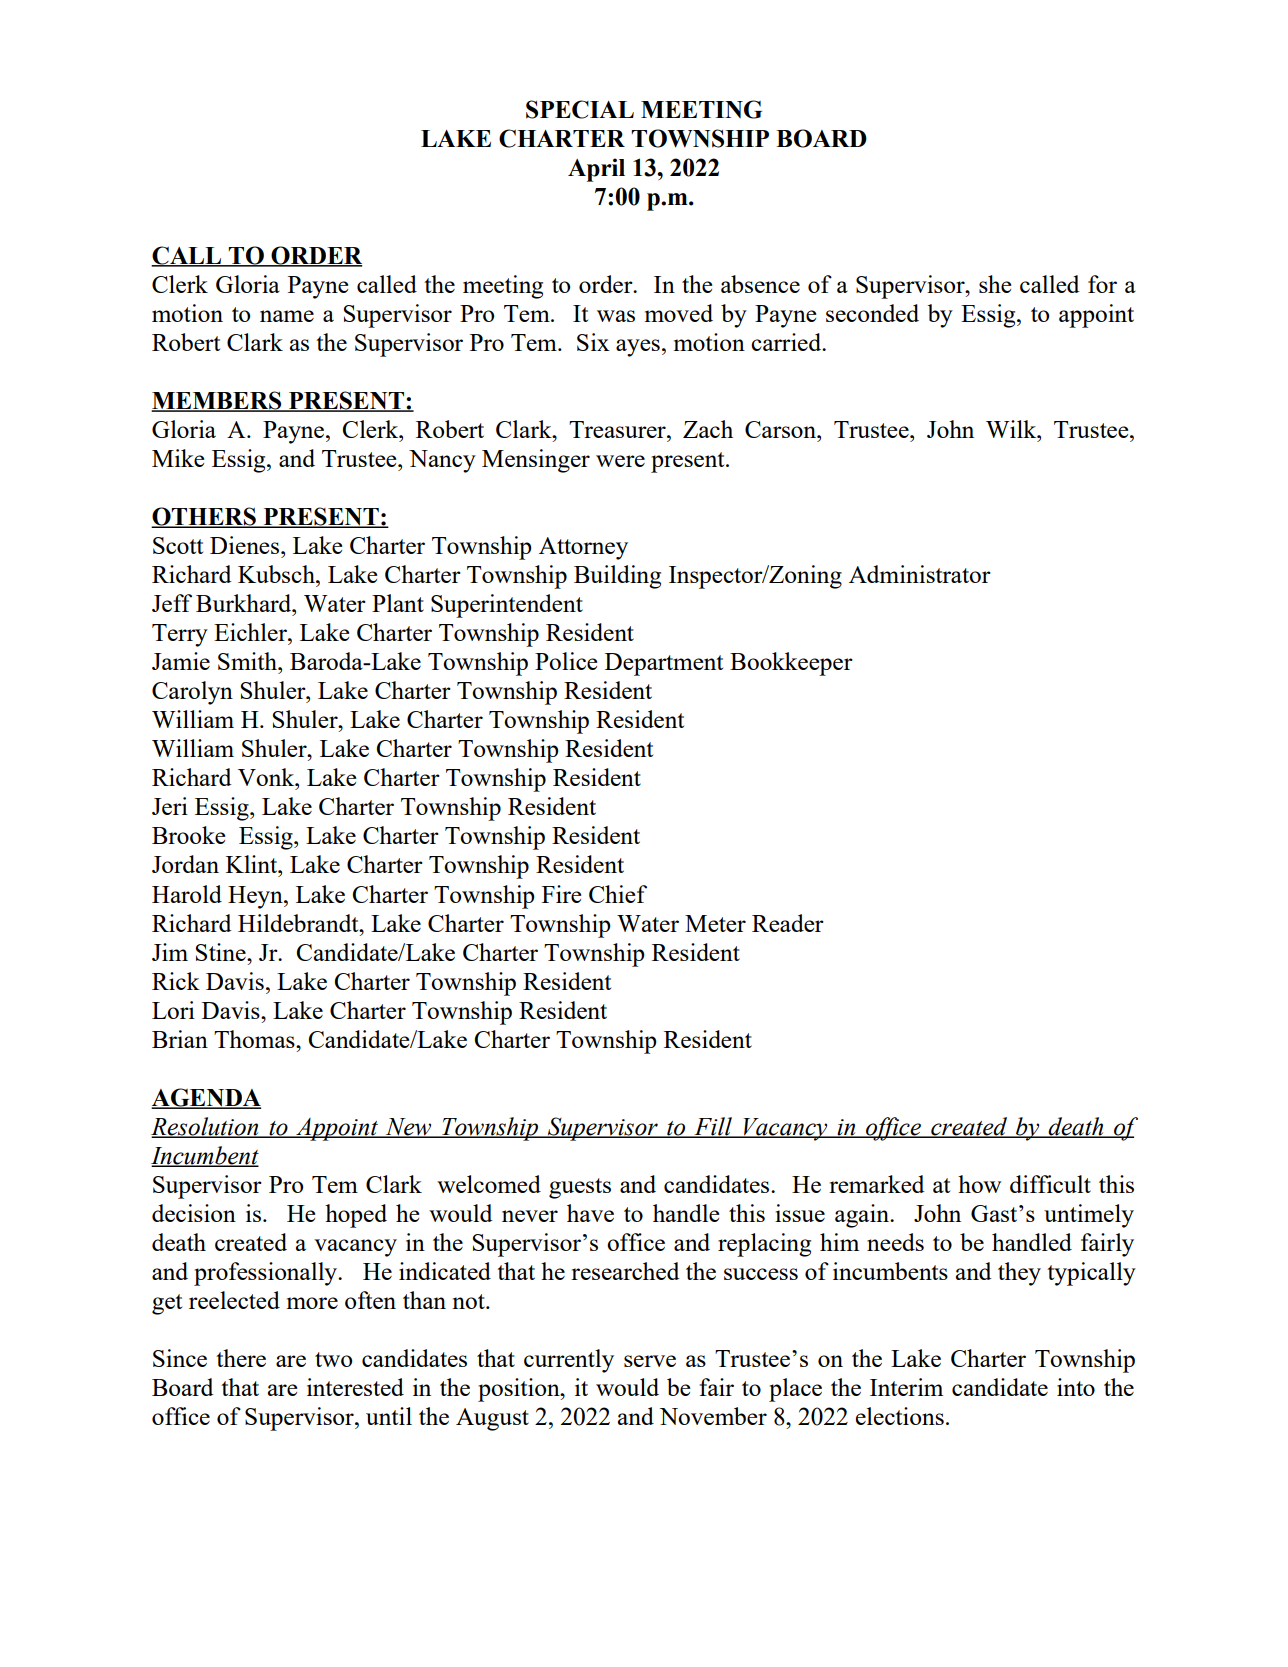 The image size is (1288, 1667). Describe the element at coordinates (650, 1361) in the screenshot. I see `serve` at that location.
